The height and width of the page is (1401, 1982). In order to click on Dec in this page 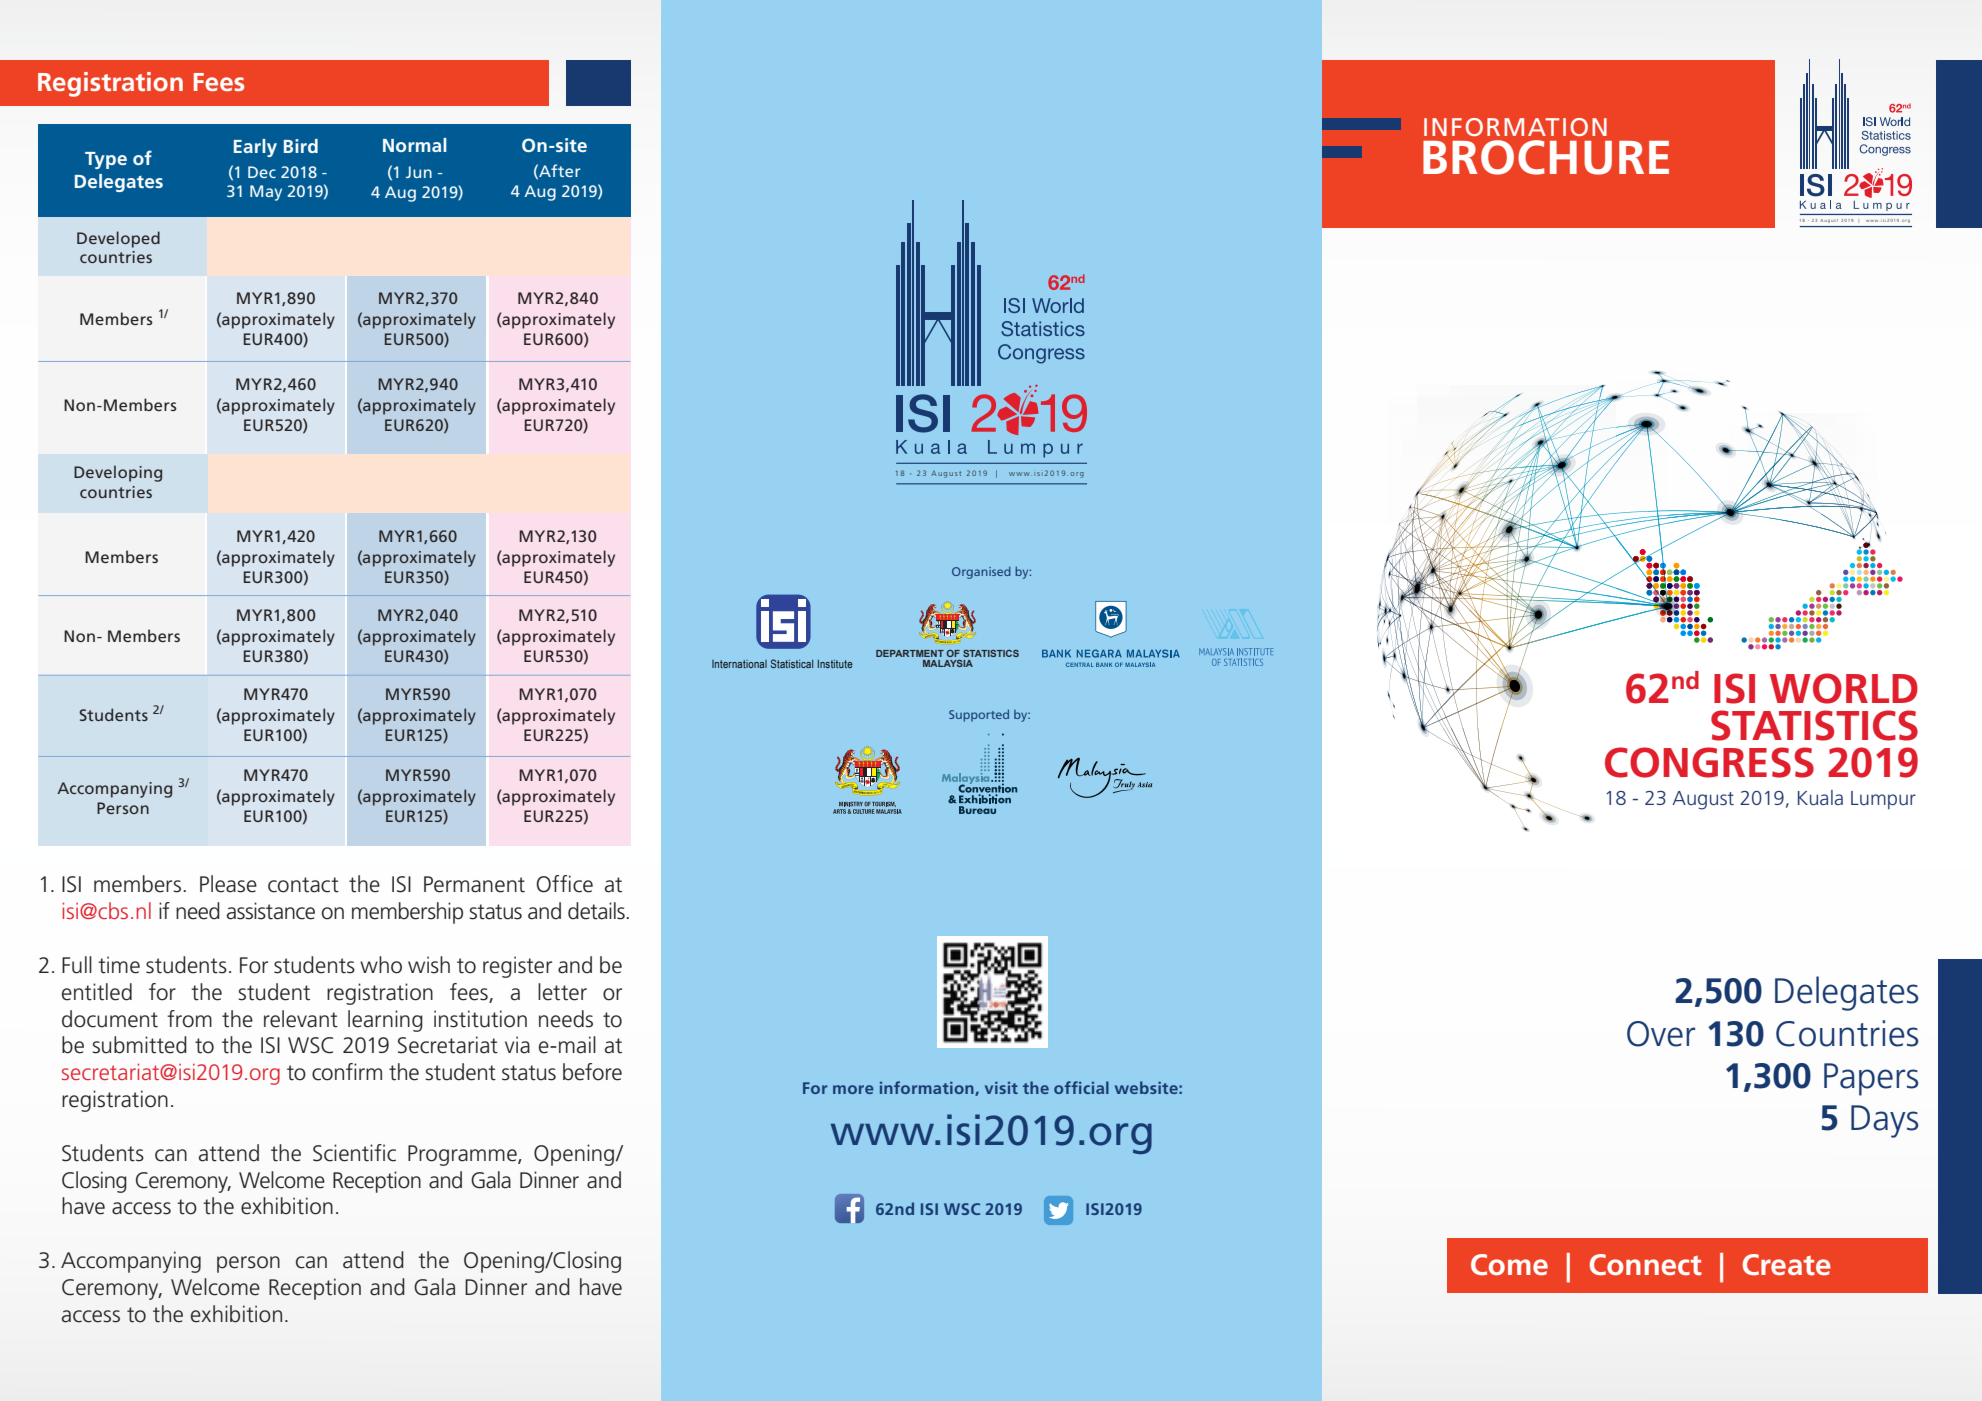, I will do `click(262, 172)`.
